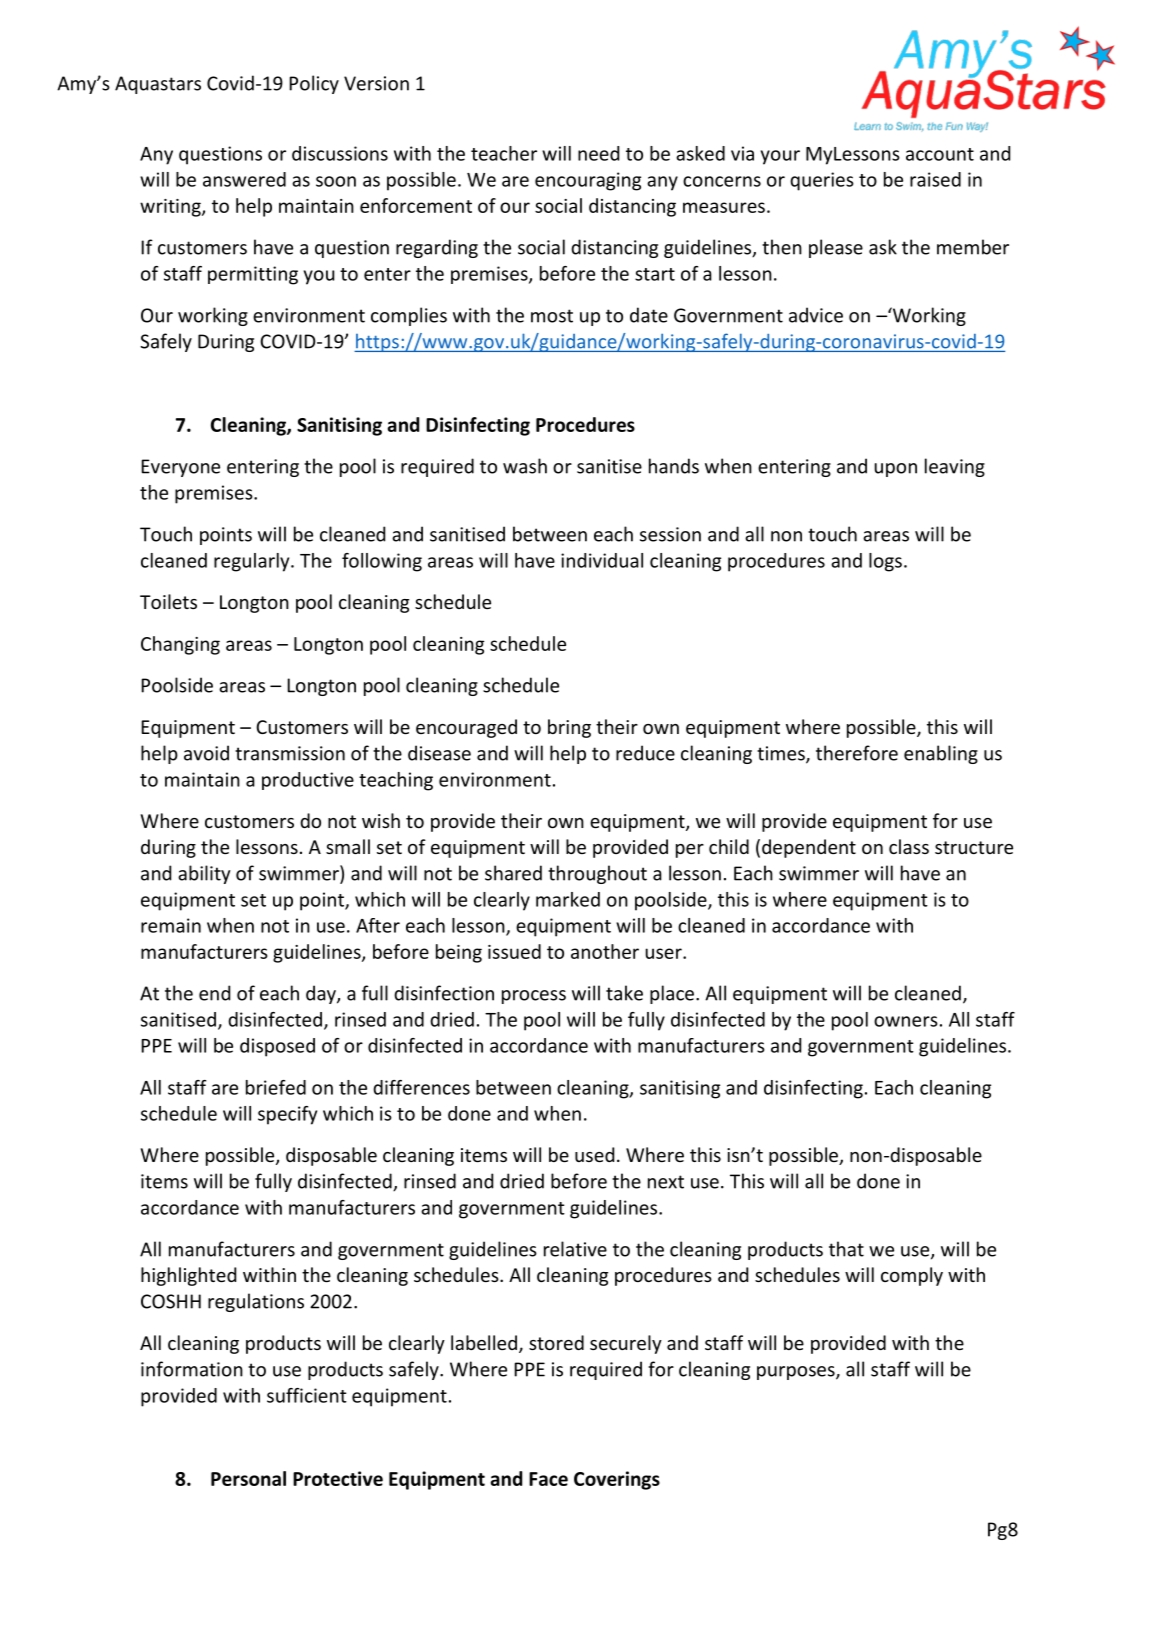 The width and height of the screenshot is (1158, 1638). What do you see at coordinates (248, 1478) in the screenshot?
I see `Personal` at bounding box center [248, 1478].
